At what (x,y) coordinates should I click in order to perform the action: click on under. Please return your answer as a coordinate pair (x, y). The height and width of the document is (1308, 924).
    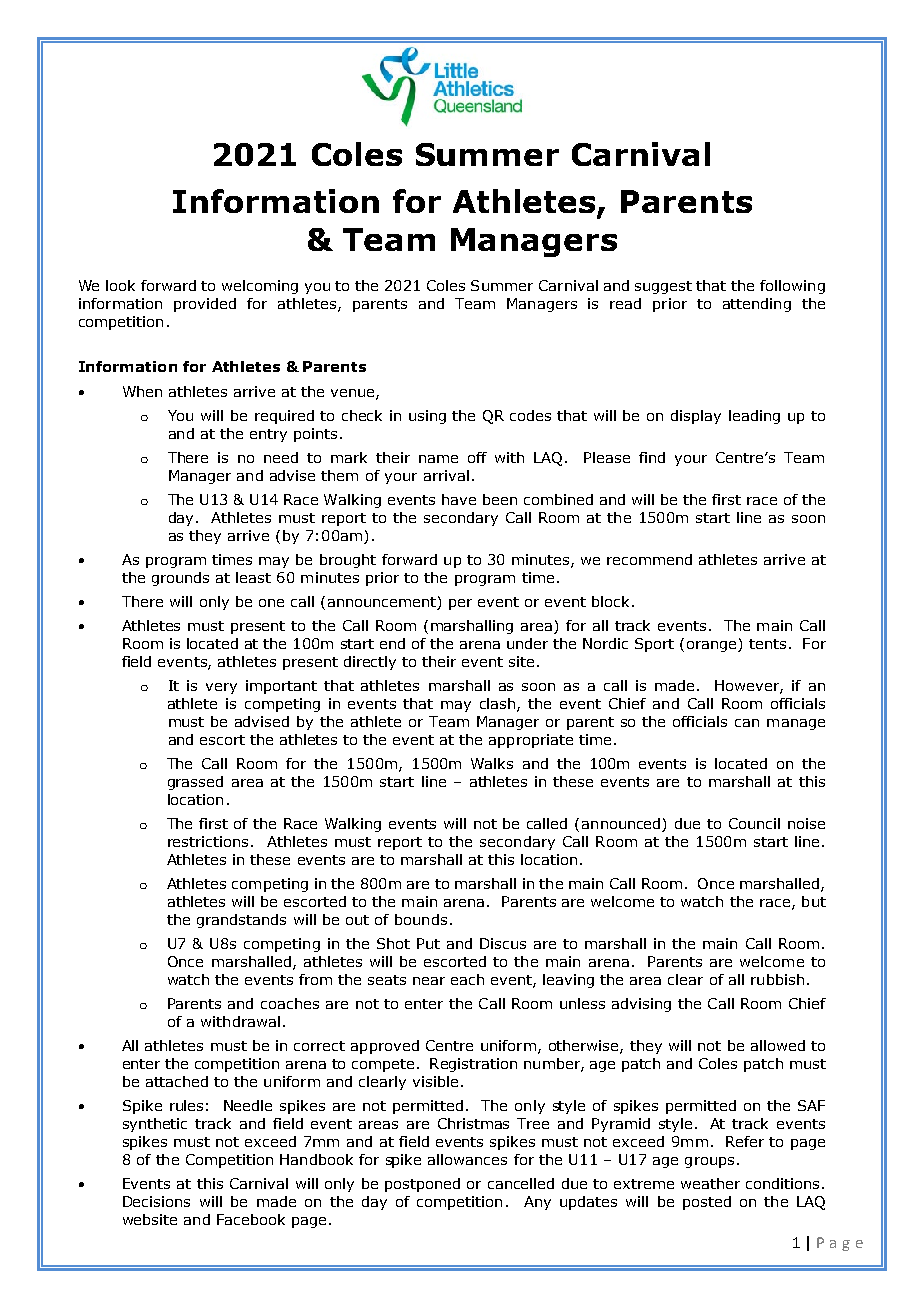
    Looking at the image, I should click on (527, 643).
